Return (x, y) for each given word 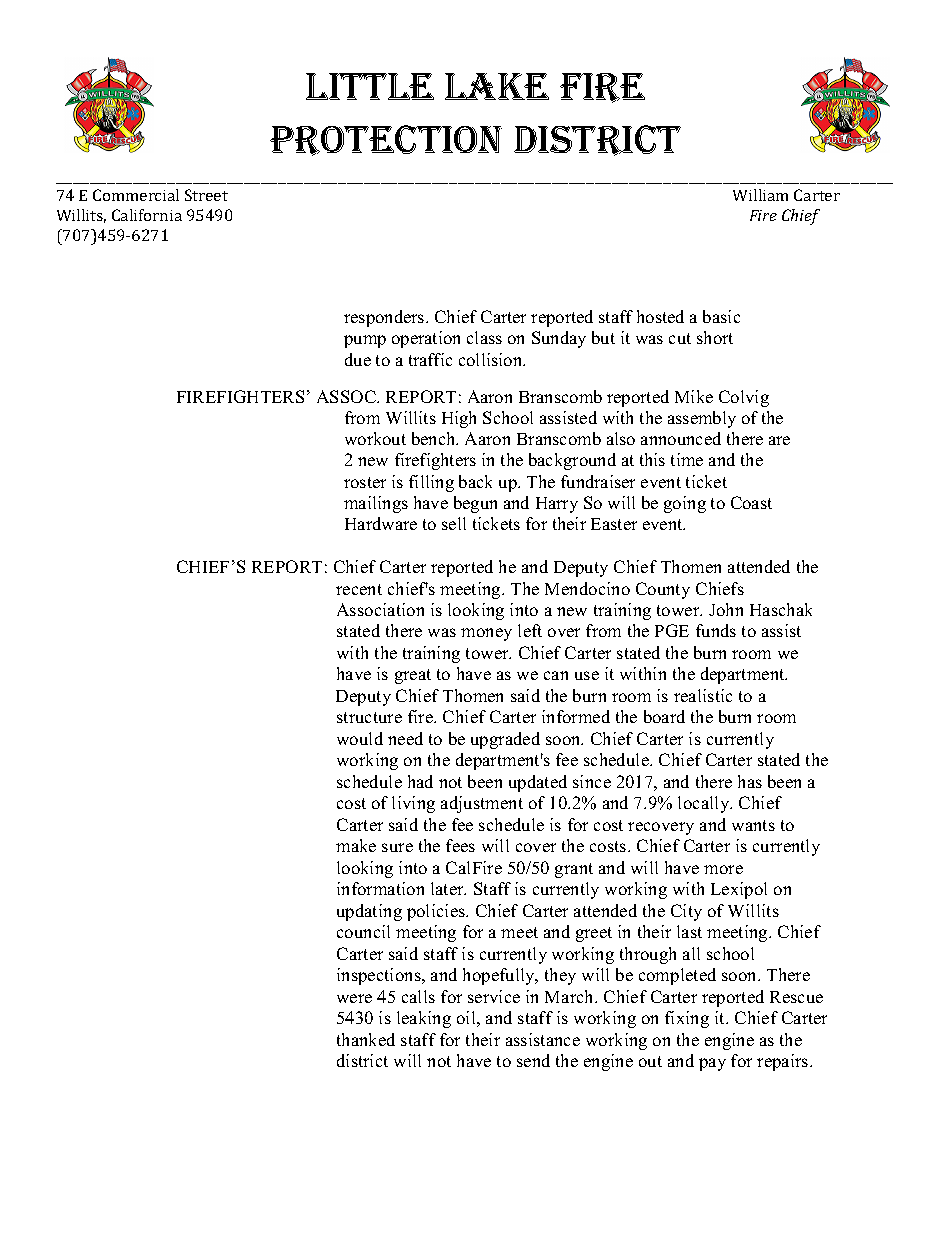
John (726, 609)
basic (721, 316)
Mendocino (587, 588)
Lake (497, 86)
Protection (386, 140)
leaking (424, 1019)
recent (359, 589)
